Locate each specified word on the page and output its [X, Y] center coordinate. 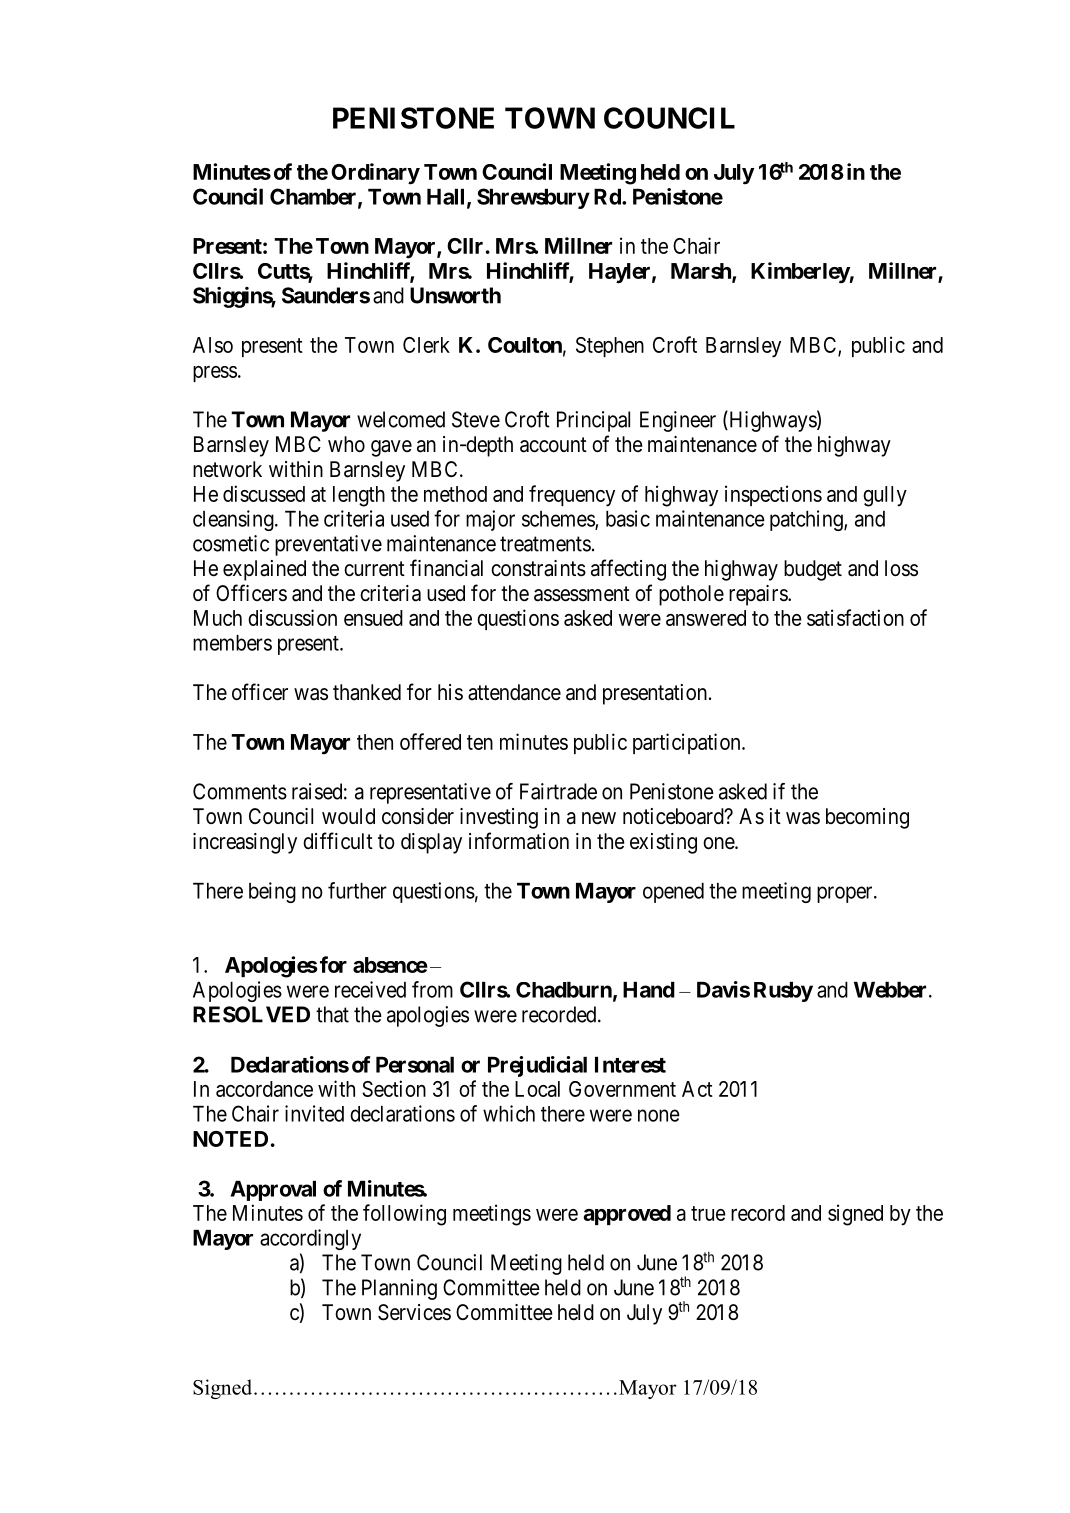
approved [627, 1215]
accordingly [310, 1239]
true [708, 1213]
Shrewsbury [533, 198]
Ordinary [375, 174]
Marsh [702, 272]
